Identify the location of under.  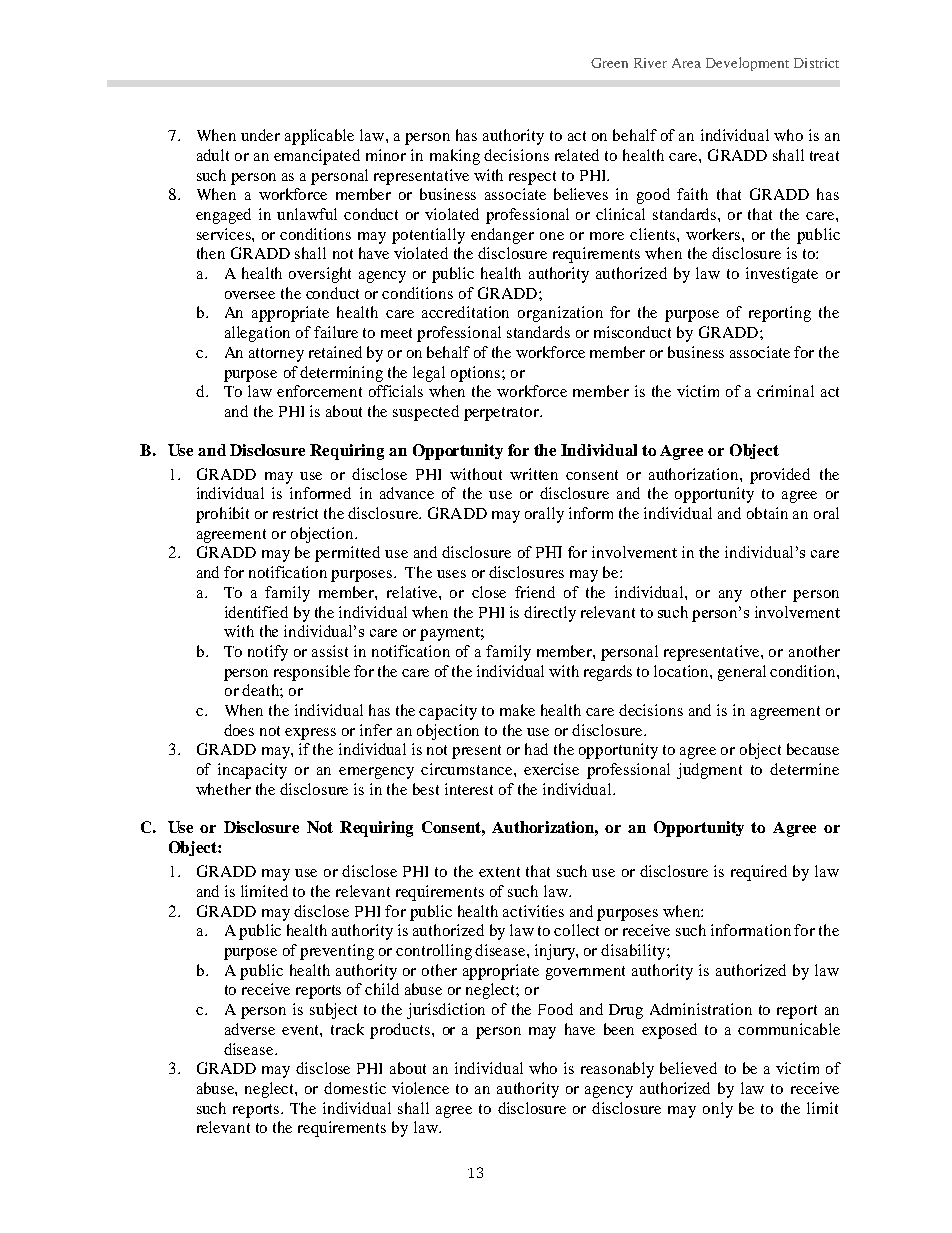
(260, 135).
